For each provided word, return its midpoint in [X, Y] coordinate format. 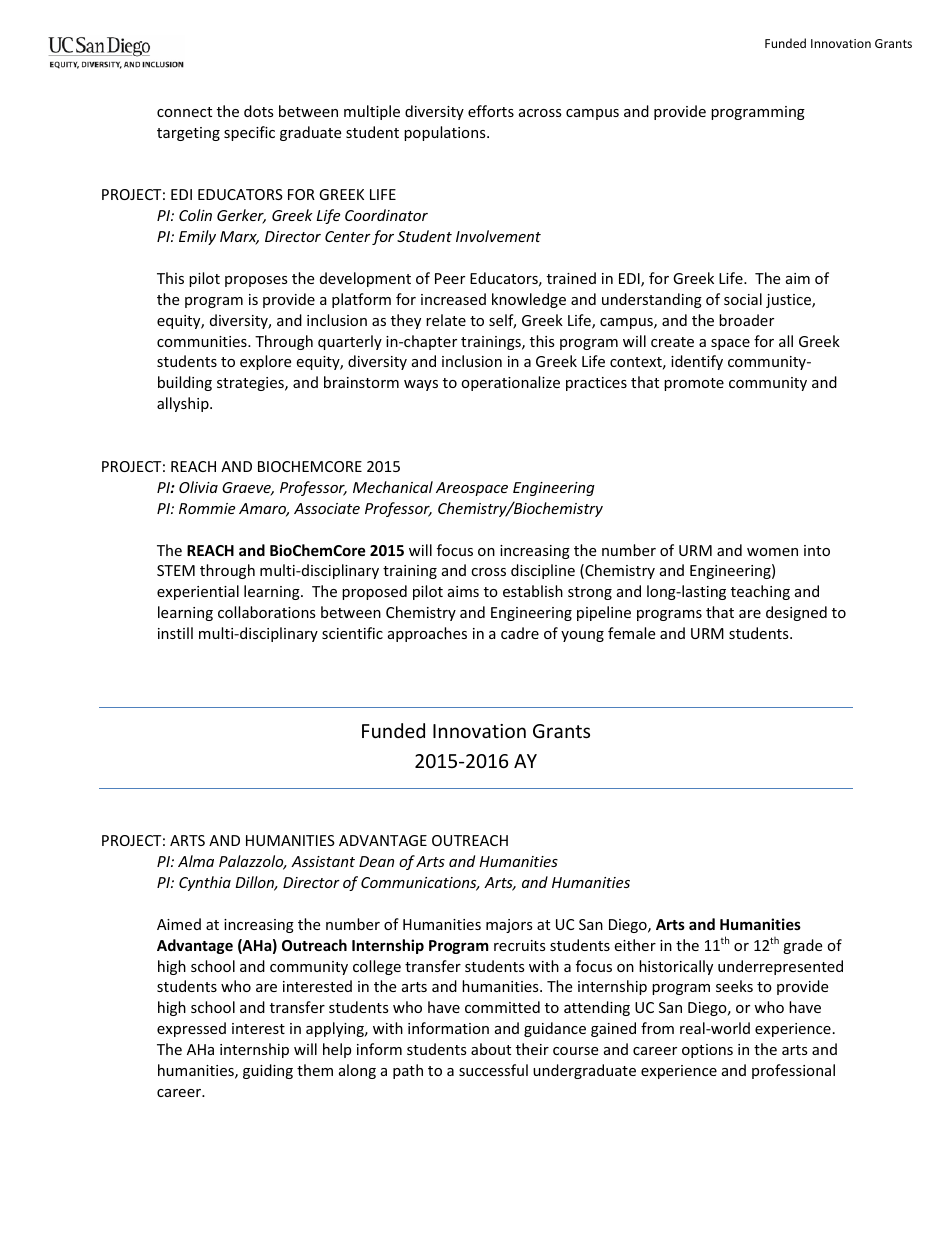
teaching [760, 592]
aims [463, 591]
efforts [491, 111]
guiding [268, 1071]
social [743, 299]
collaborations [267, 612]
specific [249, 133]
